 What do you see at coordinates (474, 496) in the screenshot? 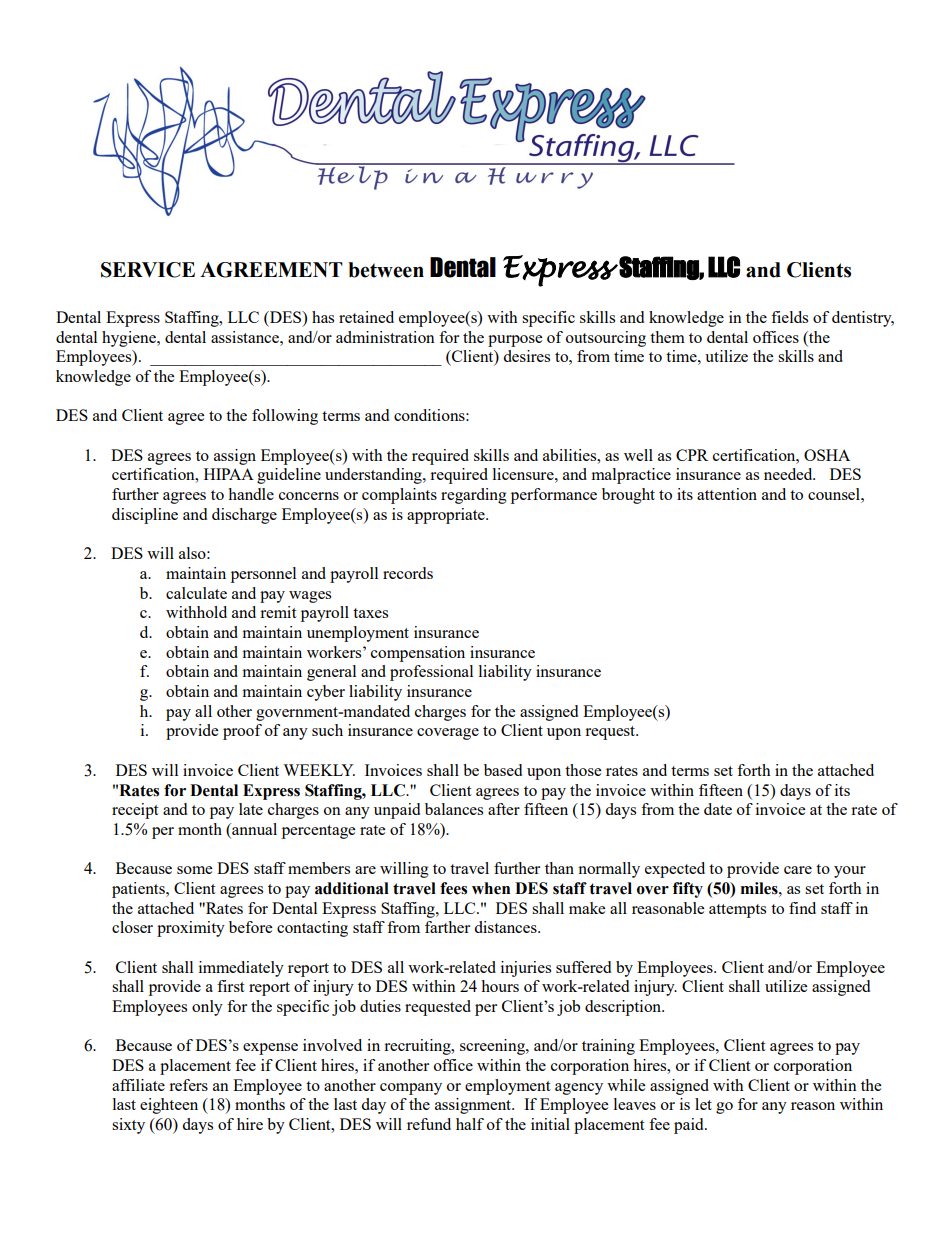
I see `regarding` at bounding box center [474, 496].
